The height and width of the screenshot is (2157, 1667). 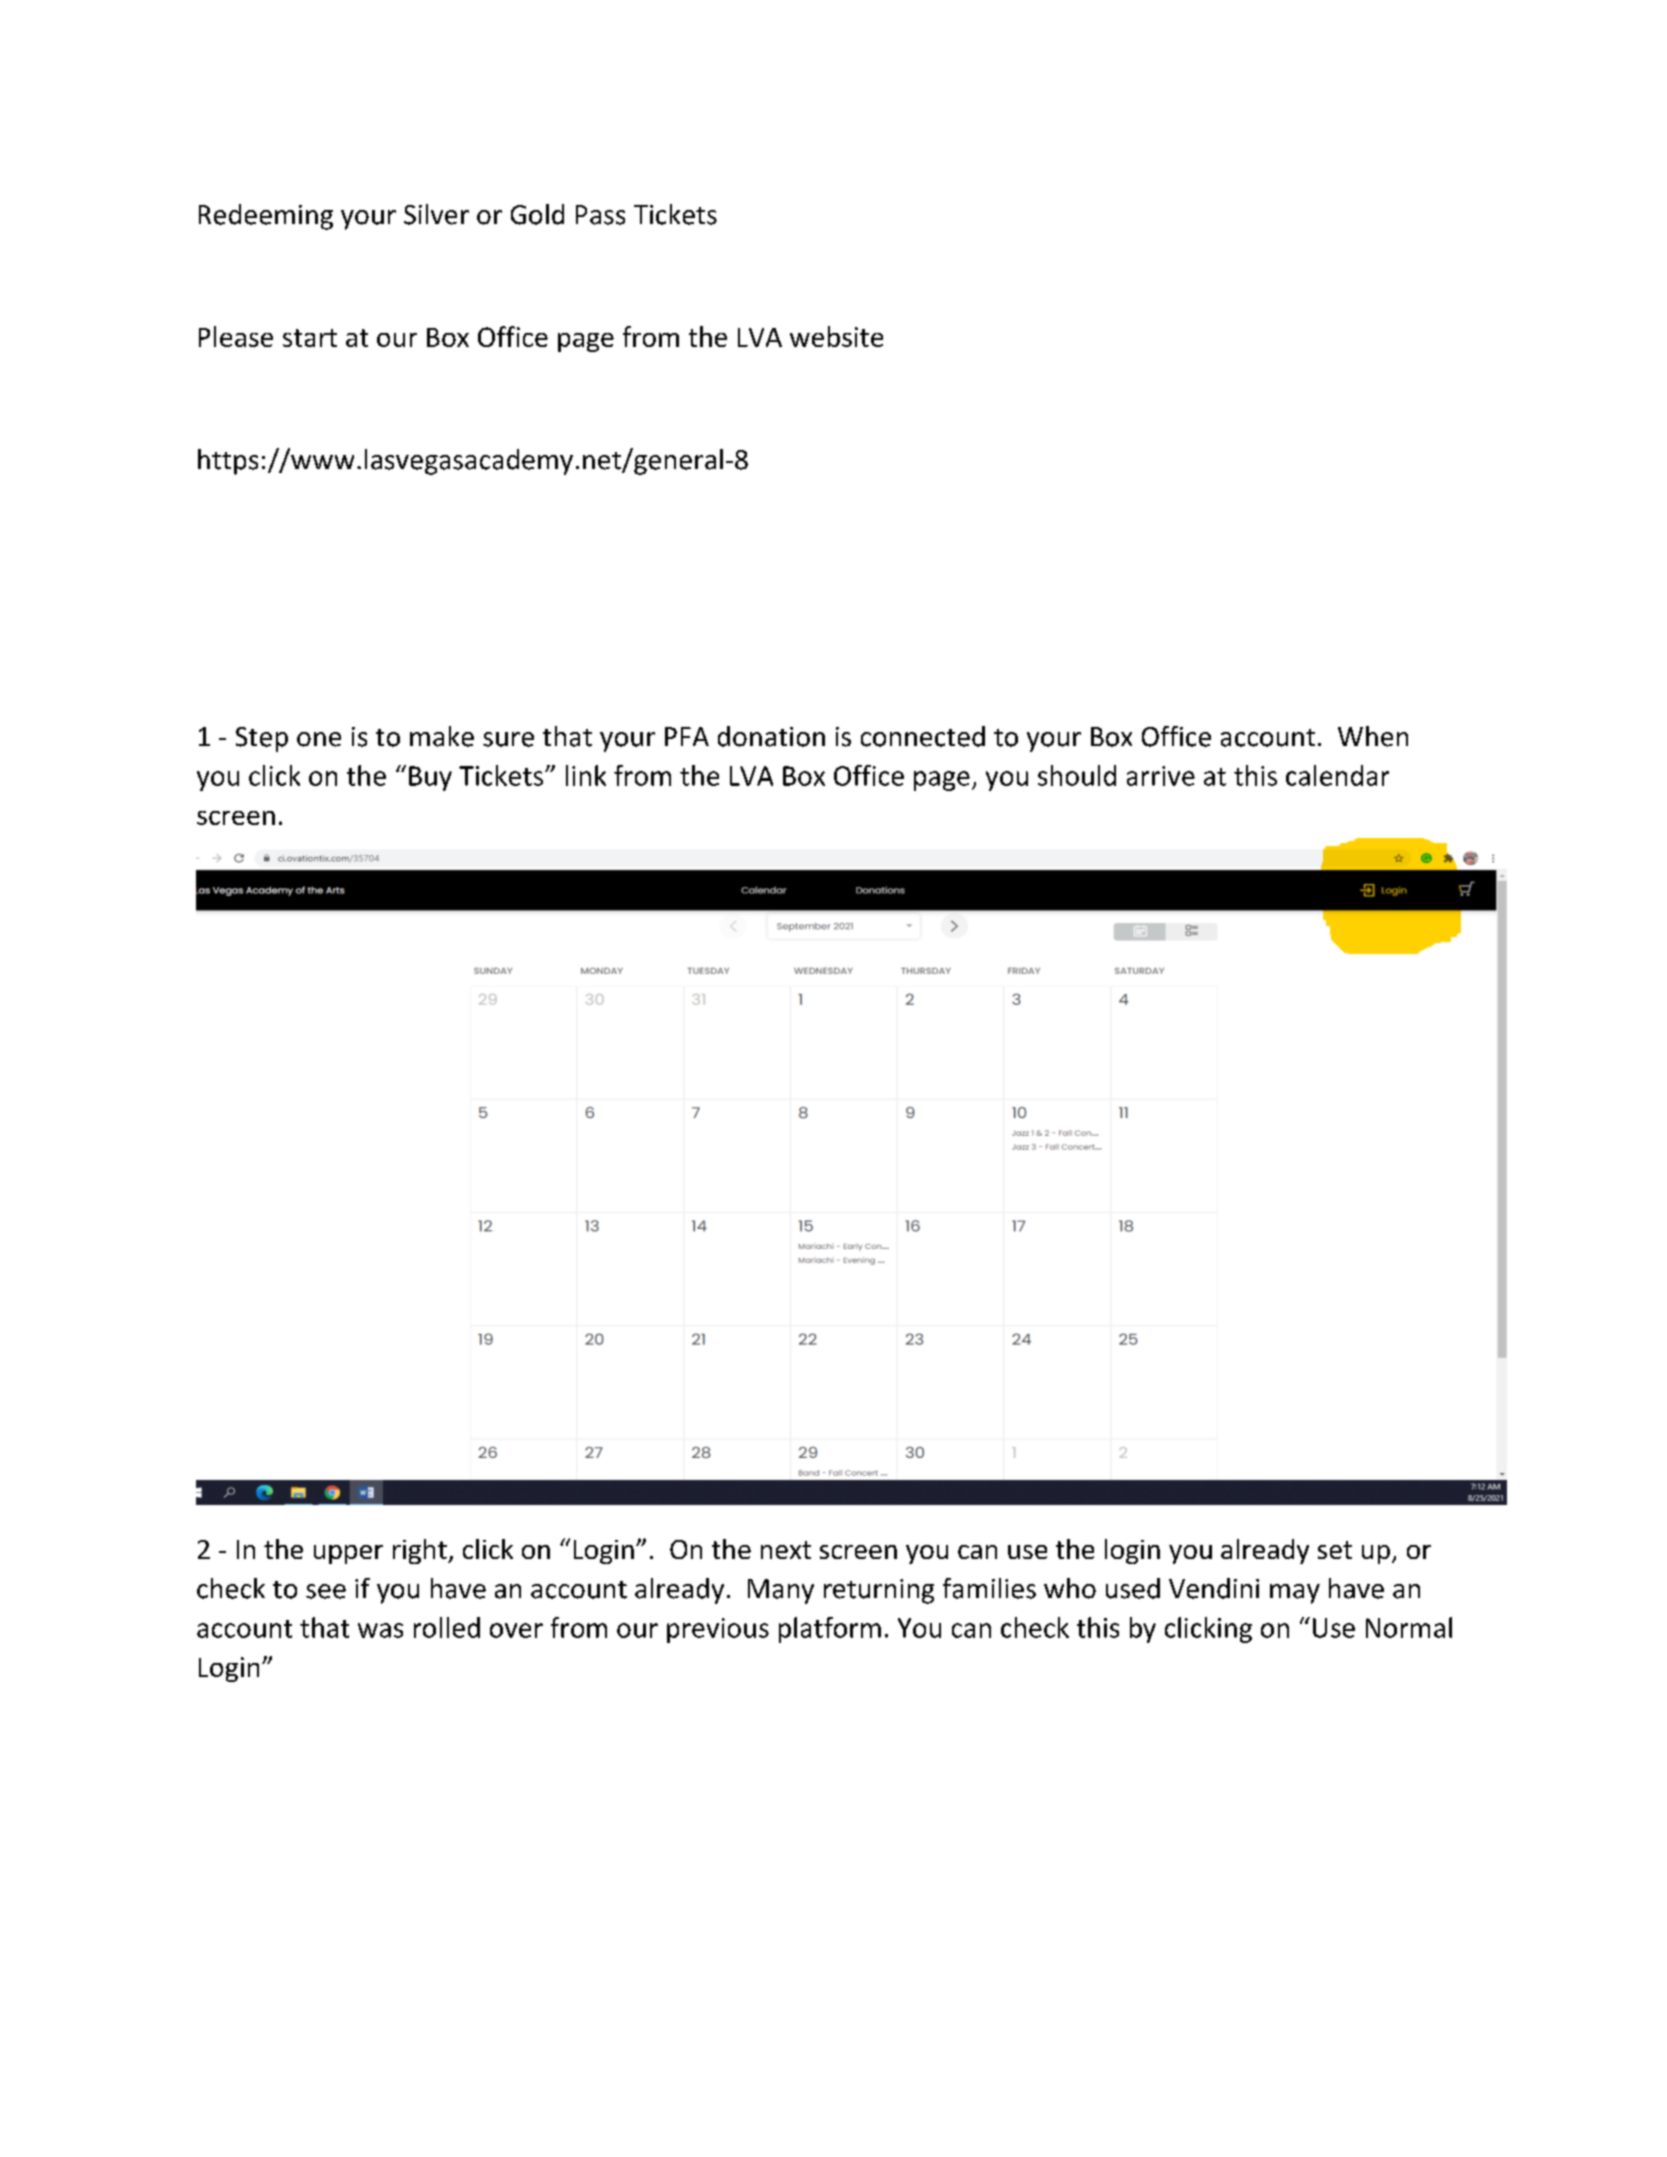 What do you see at coordinates (326, 1591) in the screenshot?
I see `see` at bounding box center [326, 1591].
